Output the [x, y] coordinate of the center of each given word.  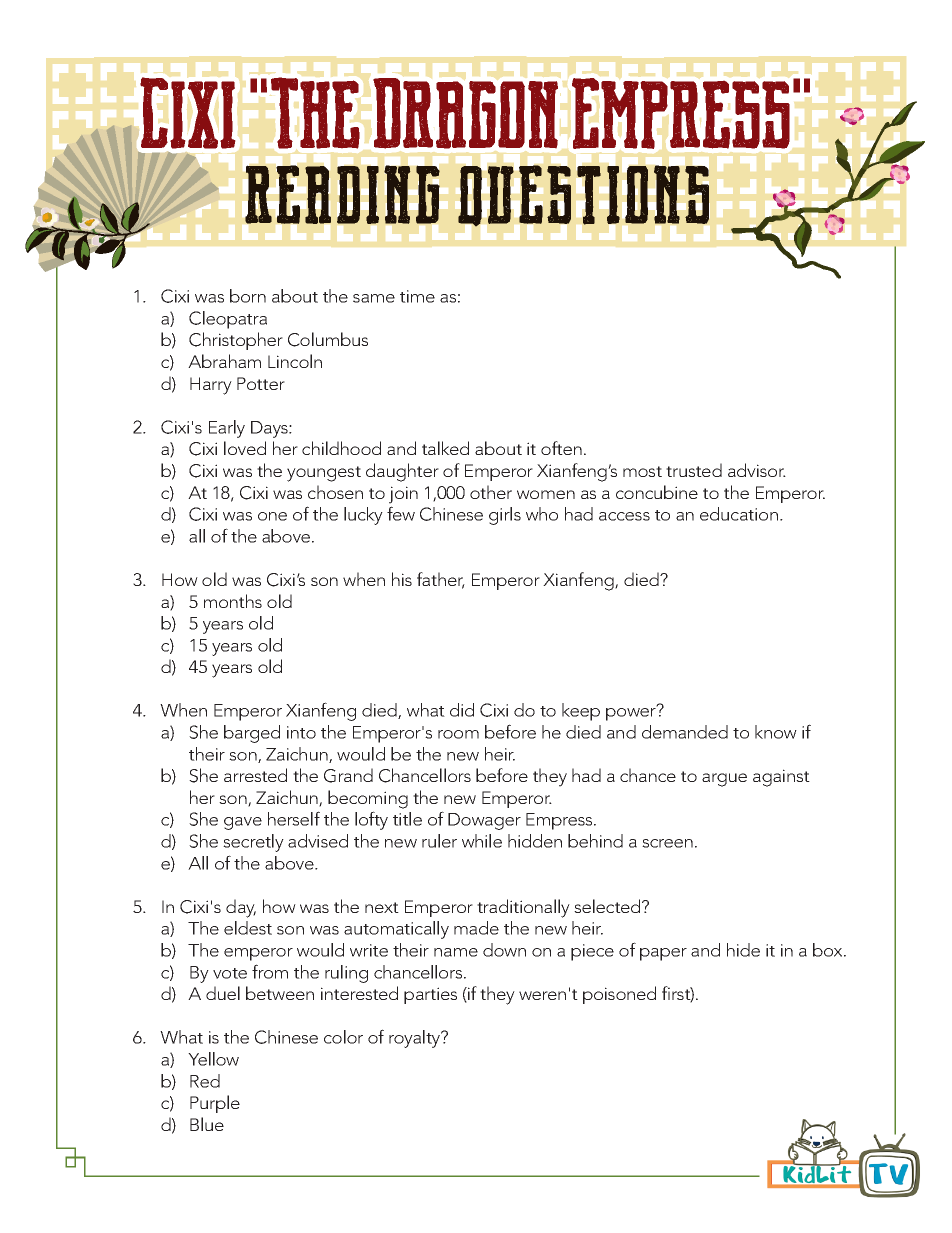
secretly [253, 843]
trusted [694, 470]
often [561, 448]
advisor [757, 470]
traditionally [523, 908]
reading [342, 194]
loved [245, 448]
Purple [215, 1104]
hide [743, 950]
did [462, 710]
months [233, 601]
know [776, 732]
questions [583, 196]
